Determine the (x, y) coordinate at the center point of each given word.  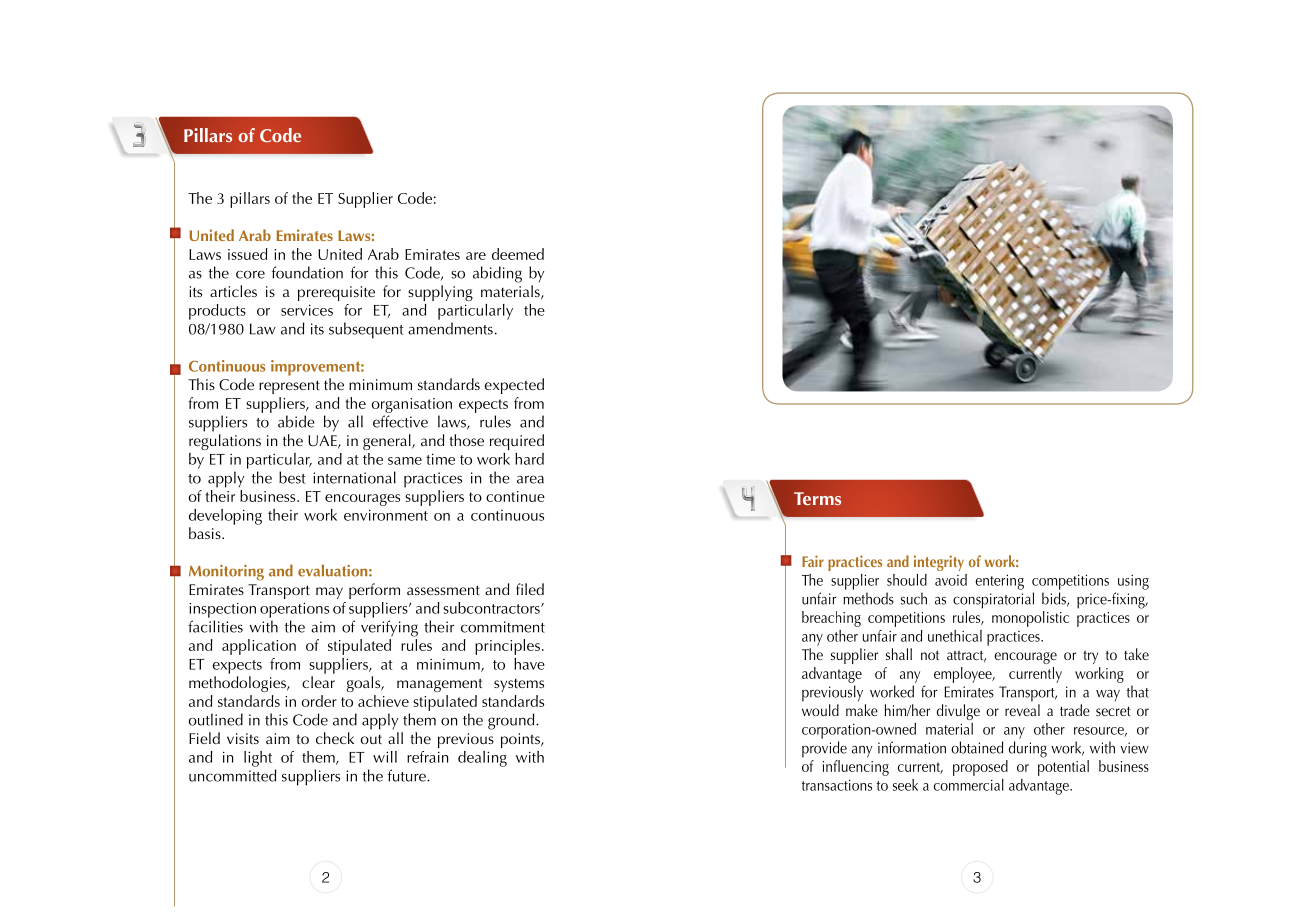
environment (386, 515)
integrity (939, 563)
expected (514, 386)
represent (289, 387)
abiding (497, 274)
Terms (817, 498)
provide (824, 749)
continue (515, 496)
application (259, 647)
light (258, 759)
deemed (518, 254)
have (529, 664)
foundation (307, 272)
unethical (955, 636)
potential (1063, 766)
